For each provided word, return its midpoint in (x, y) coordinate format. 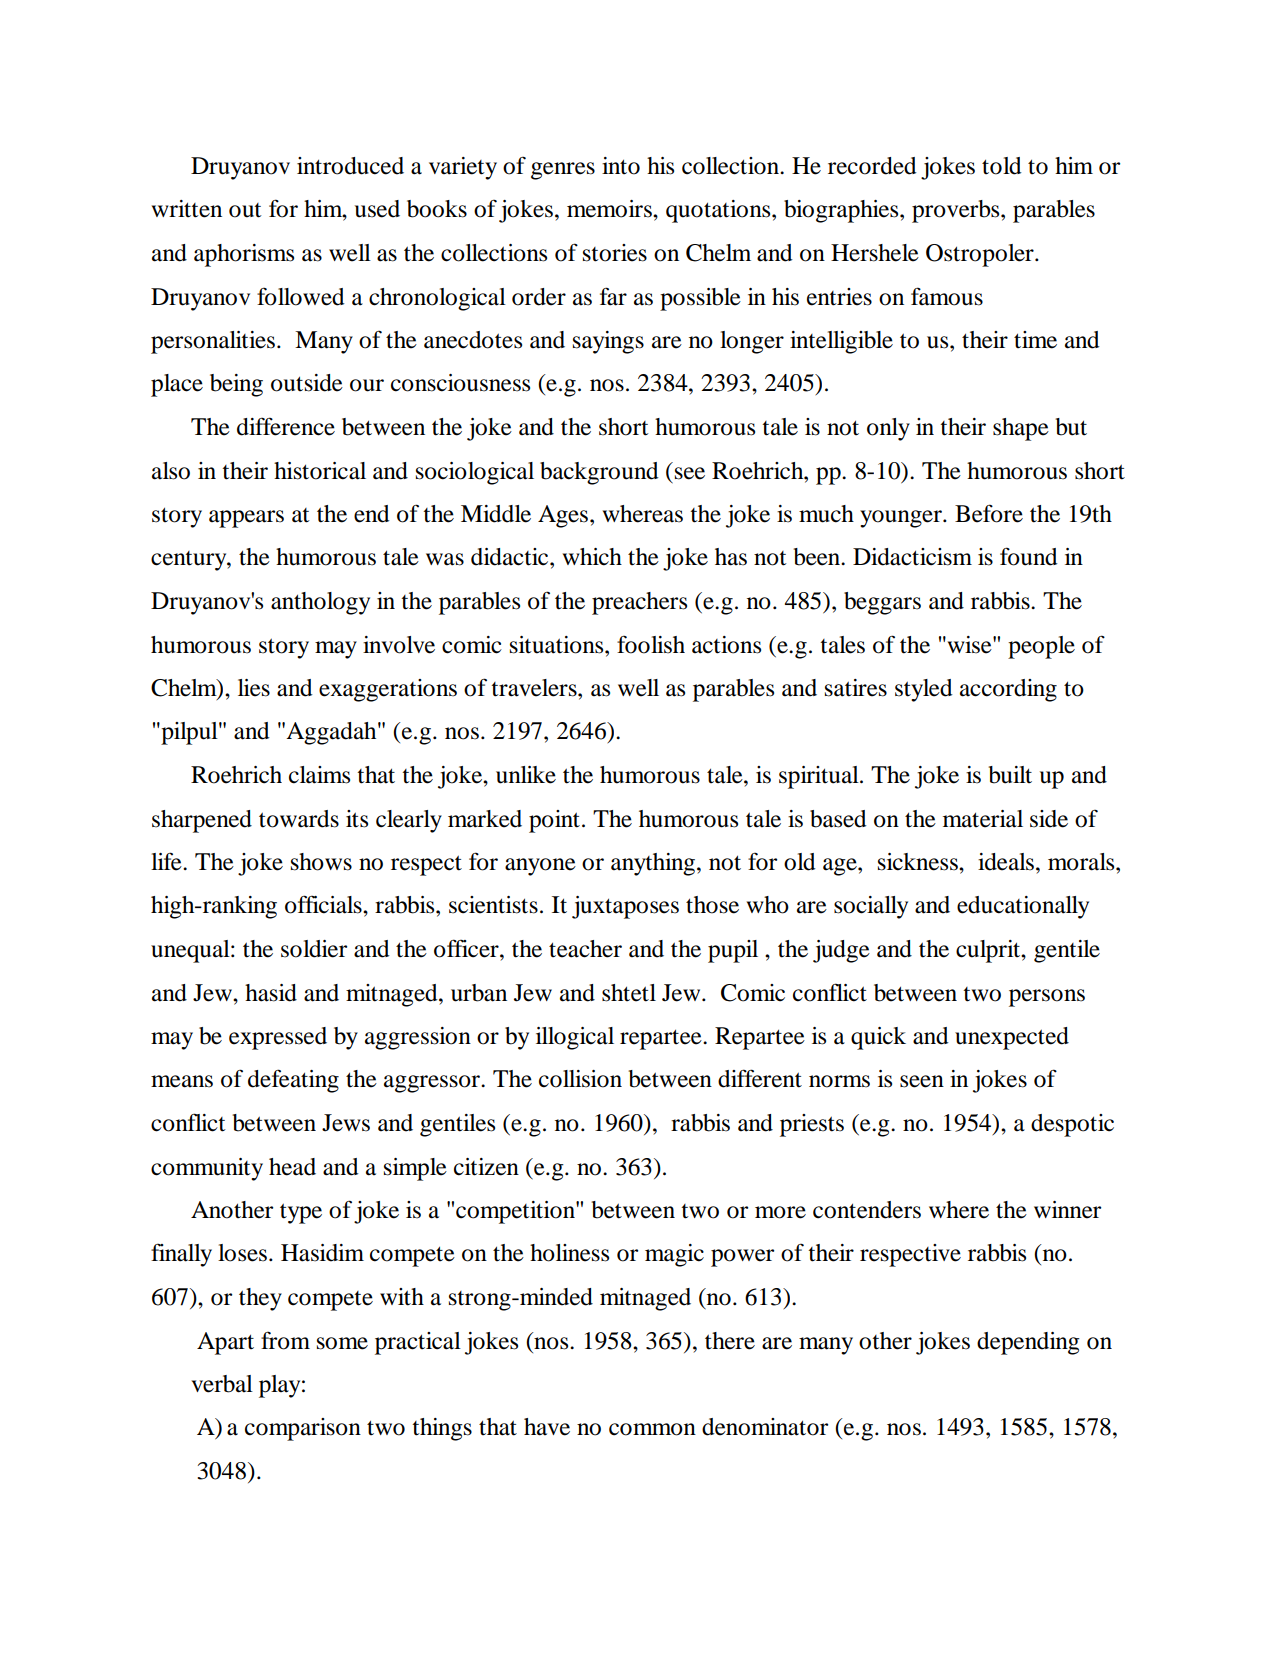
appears (246, 519)
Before (989, 513)
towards (299, 819)
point (554, 821)
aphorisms (244, 255)
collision (580, 1079)
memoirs (610, 209)
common (652, 1429)
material (983, 819)
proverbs (957, 211)
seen (922, 1081)
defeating (293, 1081)
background (599, 473)
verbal (222, 1384)
